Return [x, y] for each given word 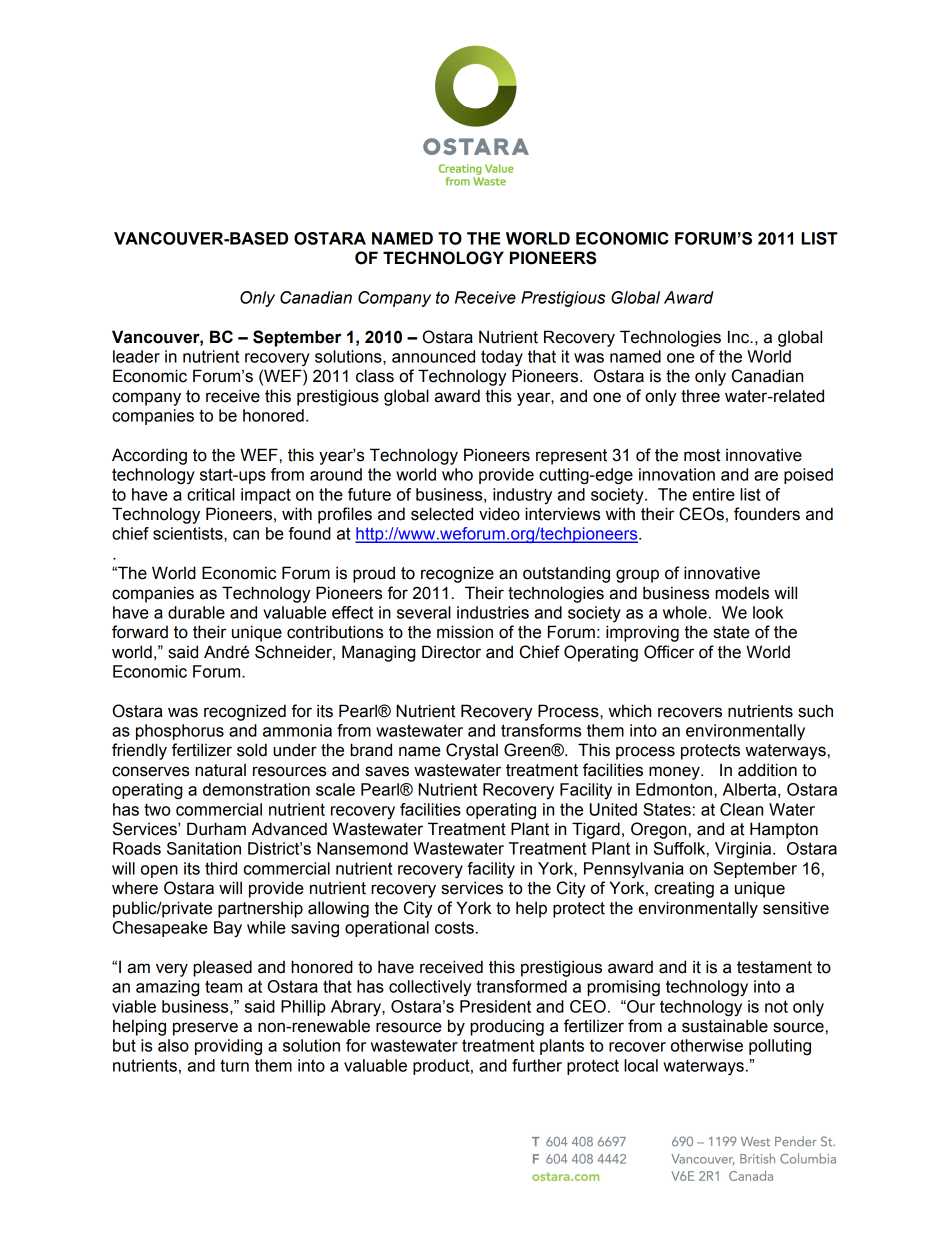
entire [713, 494]
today [502, 358]
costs [454, 927]
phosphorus [180, 732]
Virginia [744, 850]
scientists [189, 534]
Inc [740, 337]
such [815, 711]
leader [136, 356]
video [499, 514]
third [221, 868]
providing [228, 1047]
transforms [541, 730]
